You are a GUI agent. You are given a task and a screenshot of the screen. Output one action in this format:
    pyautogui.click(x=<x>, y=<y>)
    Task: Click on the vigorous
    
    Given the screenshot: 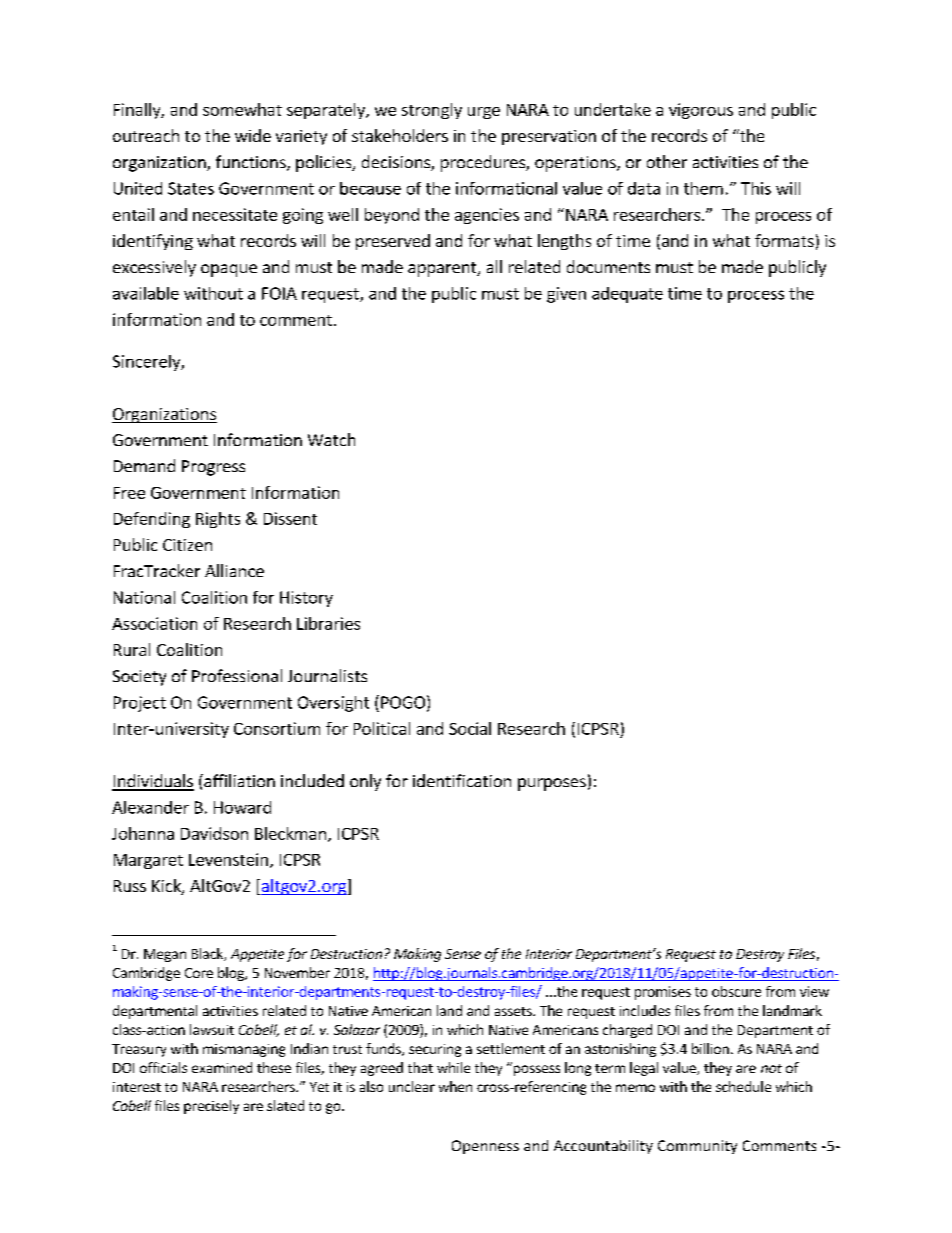 What is the action you would take?
    pyautogui.click(x=701, y=111)
